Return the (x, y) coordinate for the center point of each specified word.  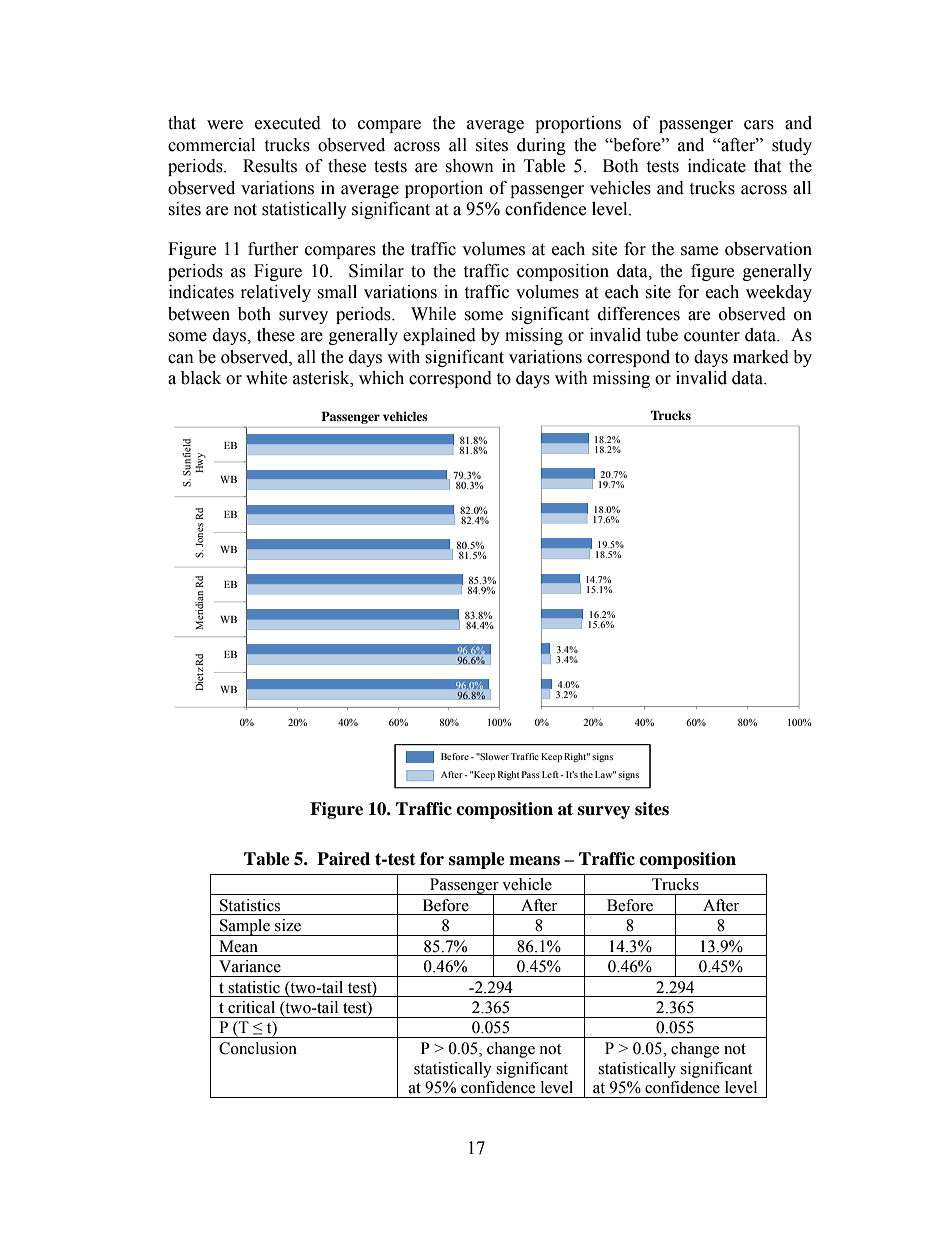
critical (251, 1007)
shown (469, 166)
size (288, 925)
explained (439, 336)
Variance (250, 966)
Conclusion (258, 1048)
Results (270, 166)
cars (759, 125)
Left (551, 774)
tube (662, 335)
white (266, 378)
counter (712, 336)
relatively (276, 293)
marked (761, 357)
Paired (343, 859)
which (381, 378)
